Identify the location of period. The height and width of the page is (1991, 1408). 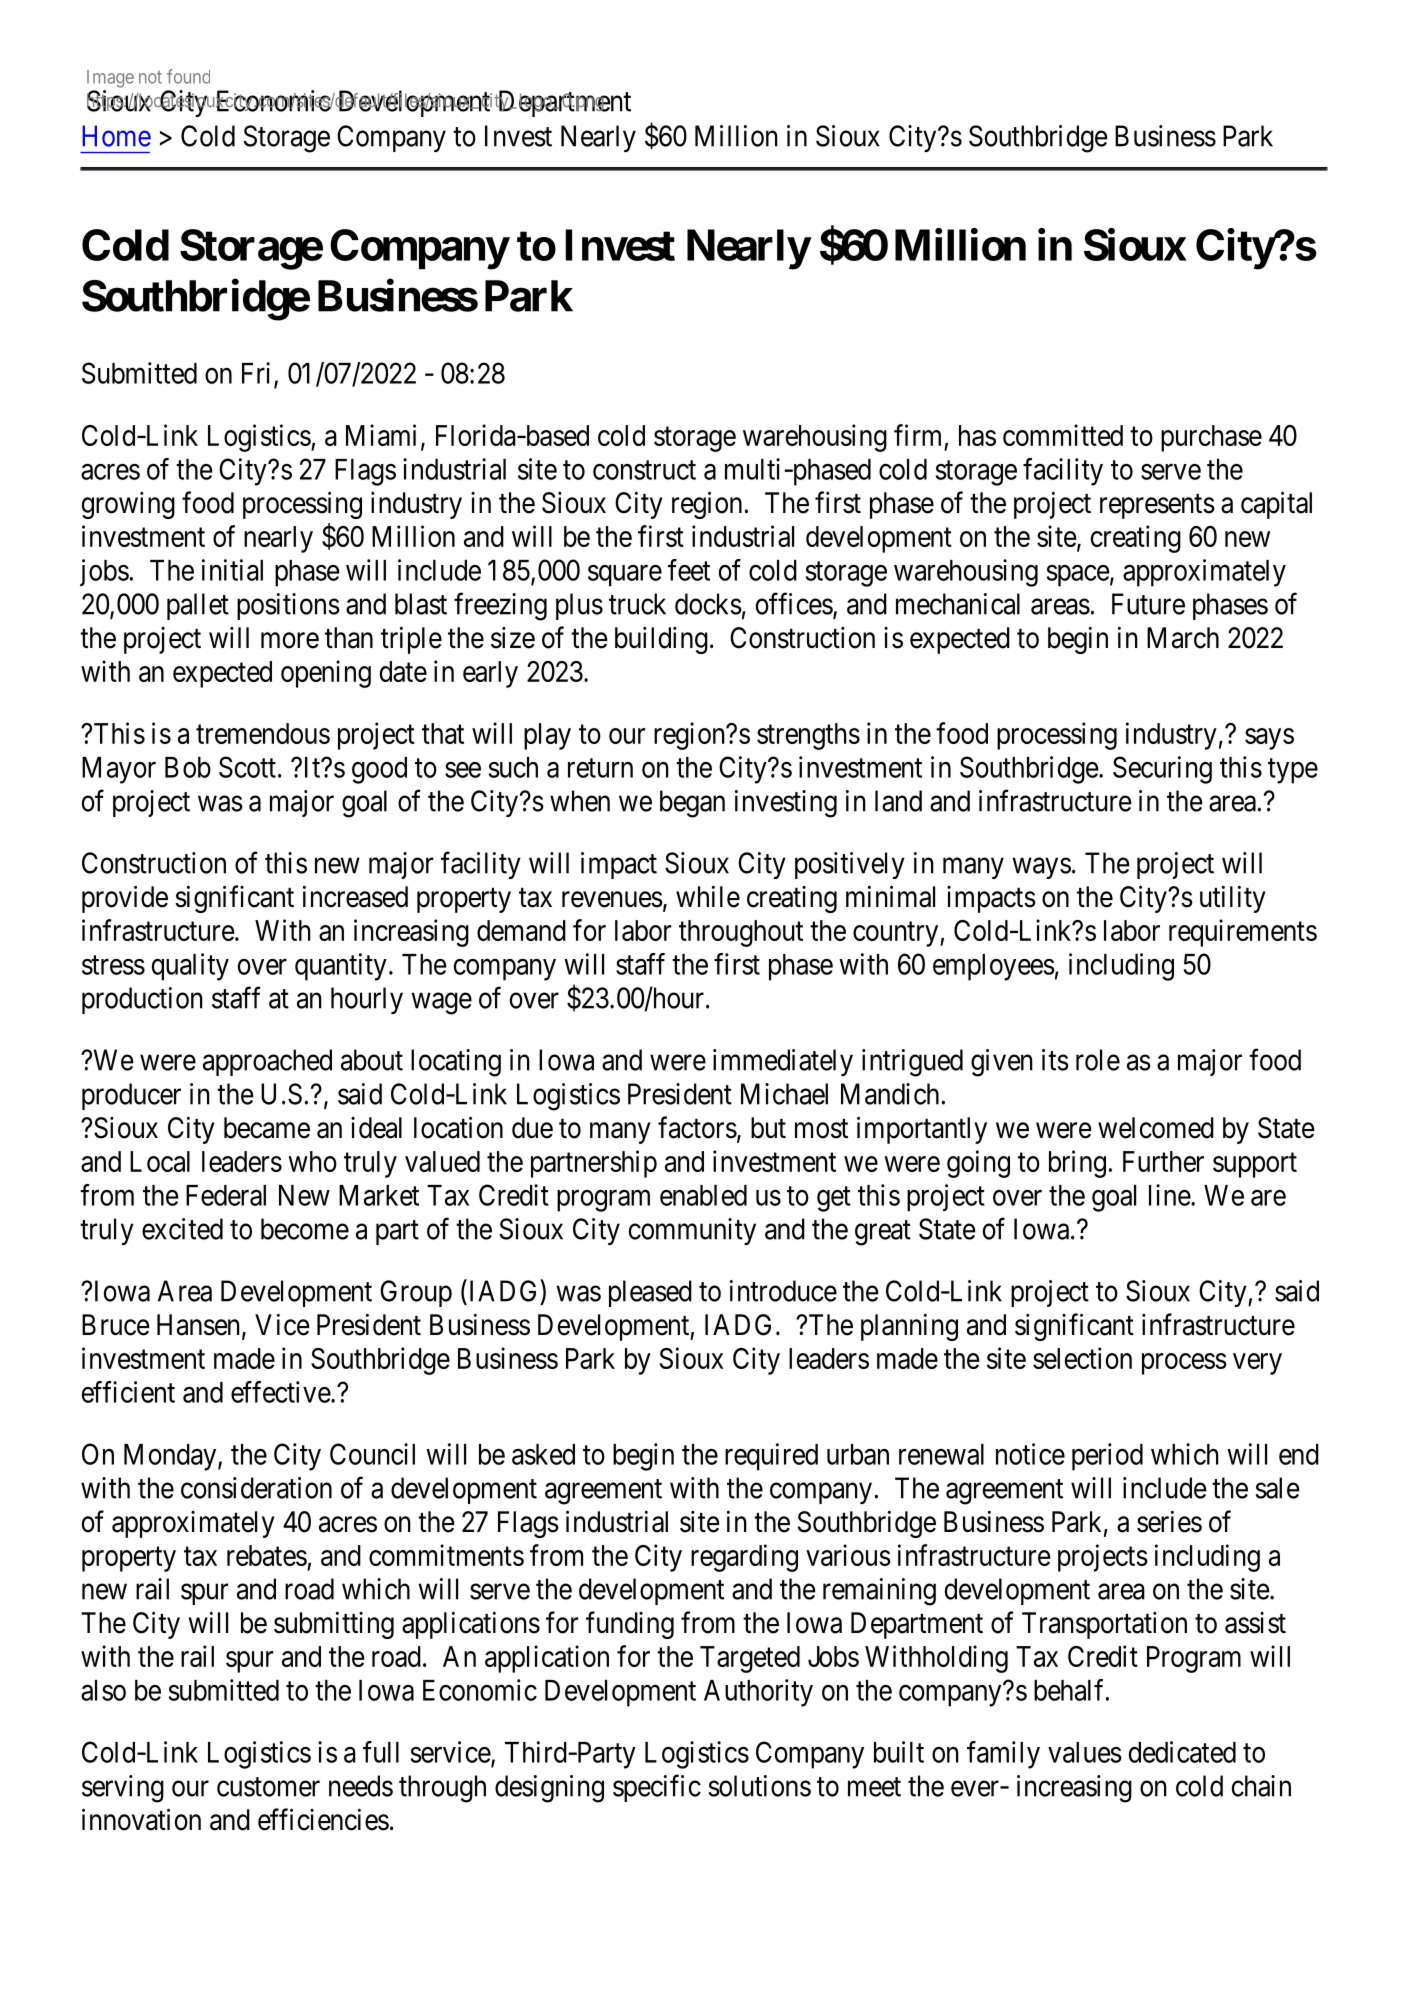
(1107, 1457).
